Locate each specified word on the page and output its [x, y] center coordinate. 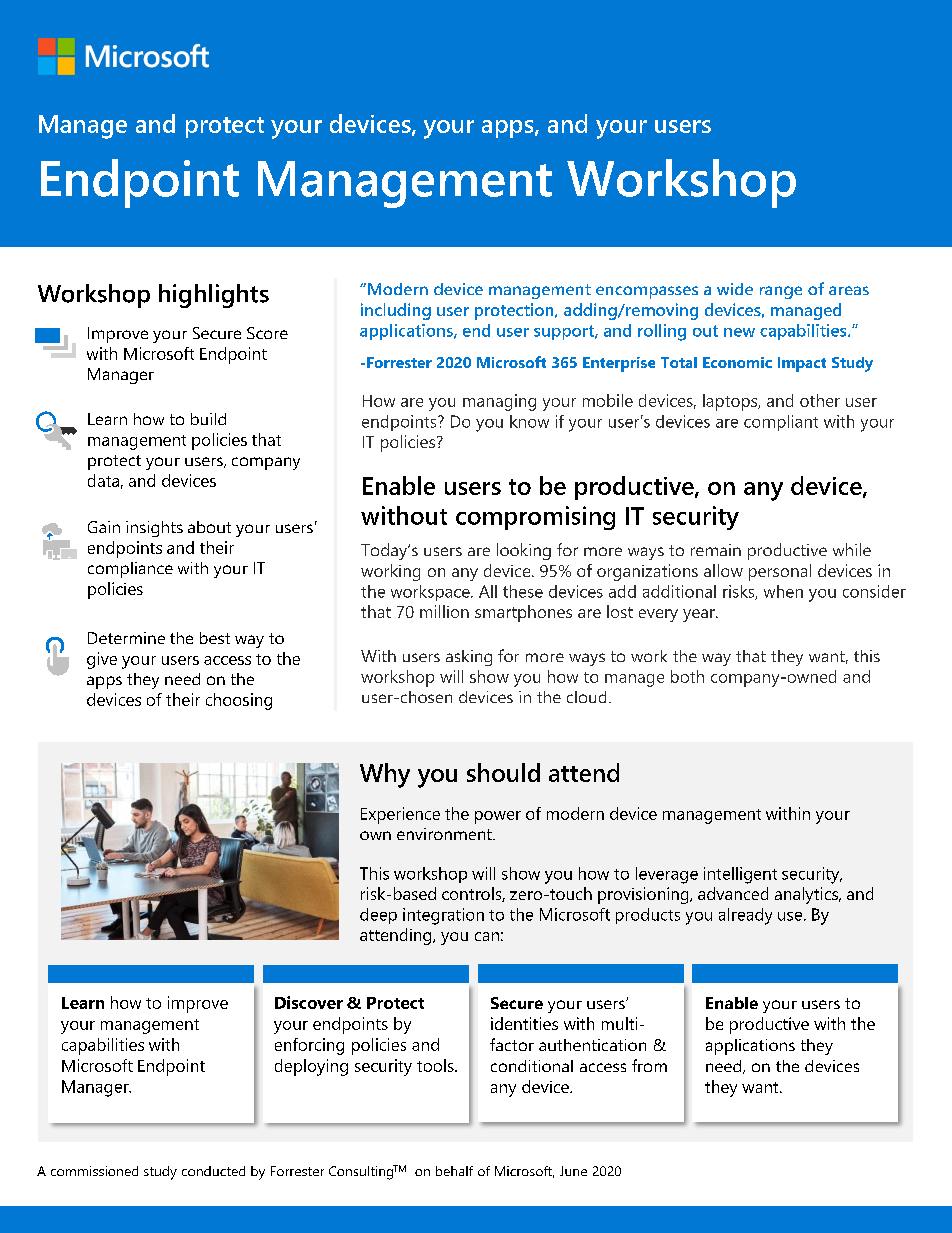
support [565, 332]
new [739, 332]
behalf [454, 1171]
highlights [214, 296]
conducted [213, 1171]
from [649, 1065]
